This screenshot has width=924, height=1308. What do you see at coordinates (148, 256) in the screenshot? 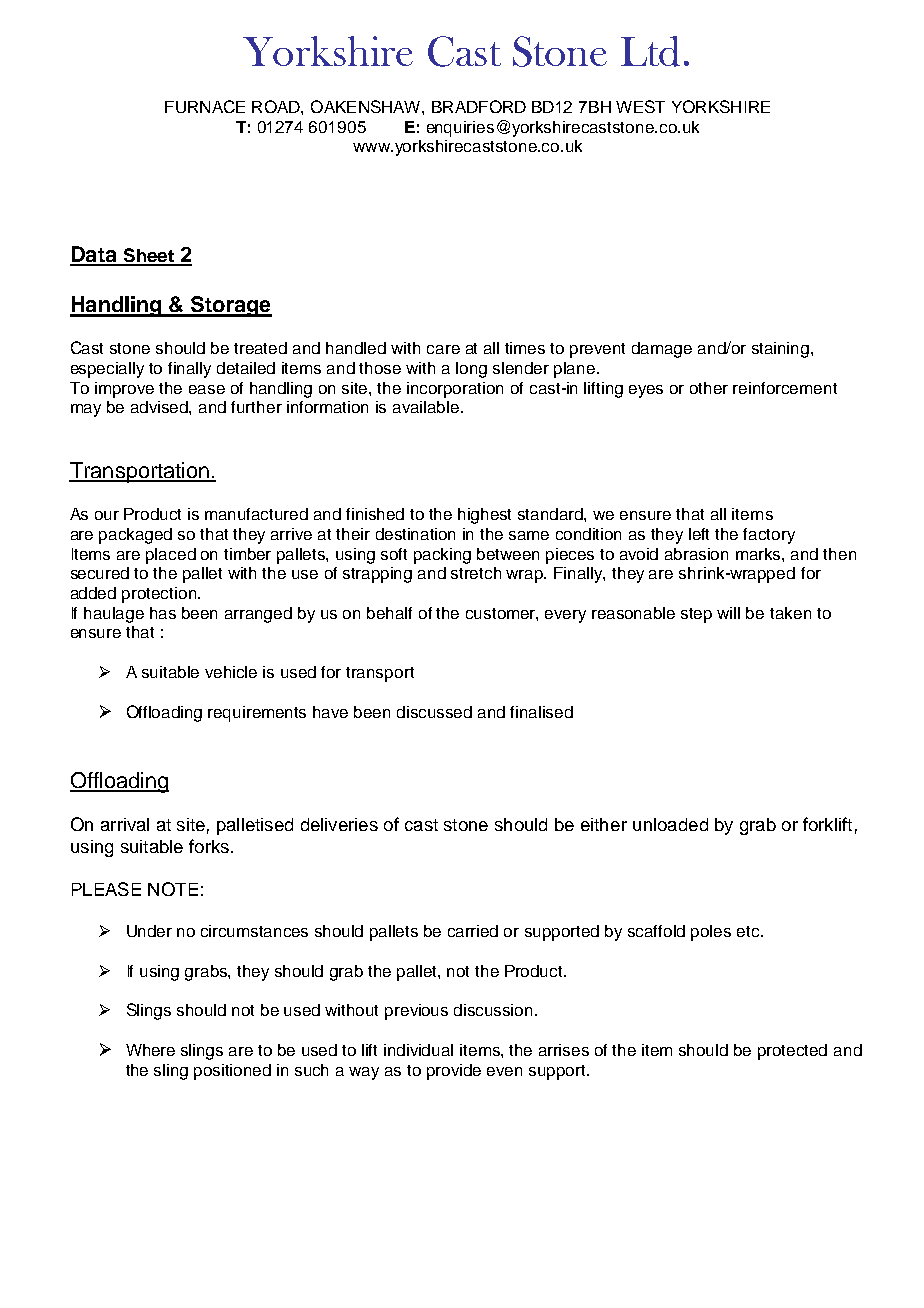
I see `Sheet` at bounding box center [148, 256].
